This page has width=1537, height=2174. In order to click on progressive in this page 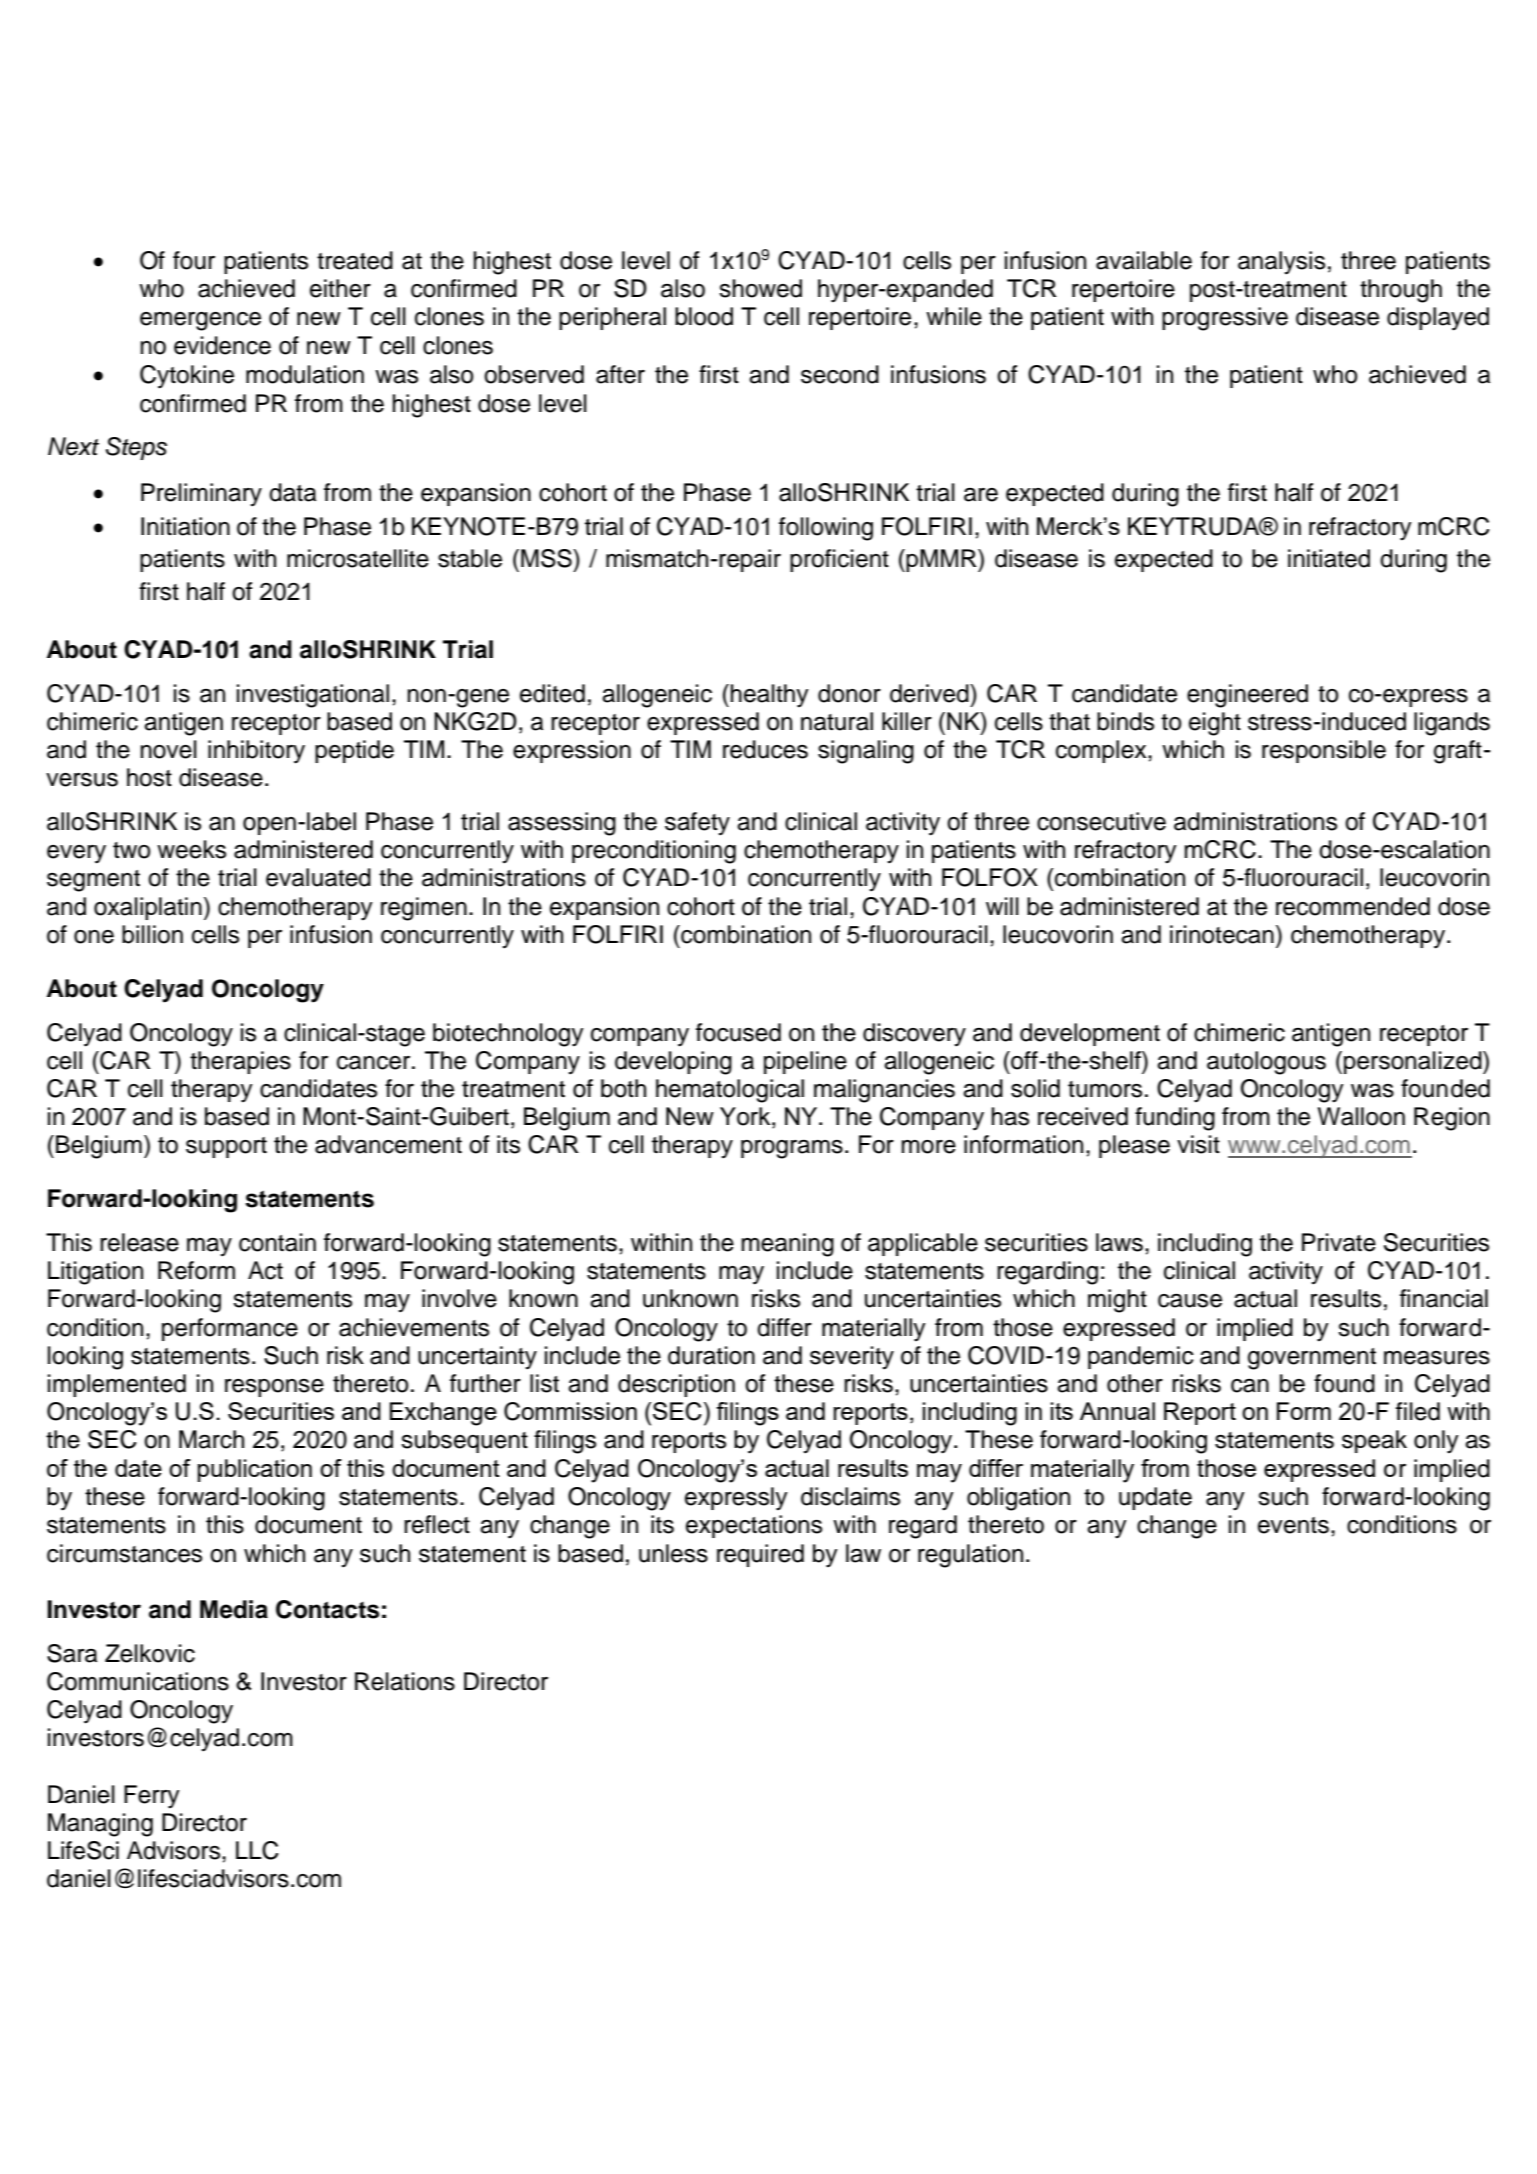, I will do `click(1225, 319)`.
